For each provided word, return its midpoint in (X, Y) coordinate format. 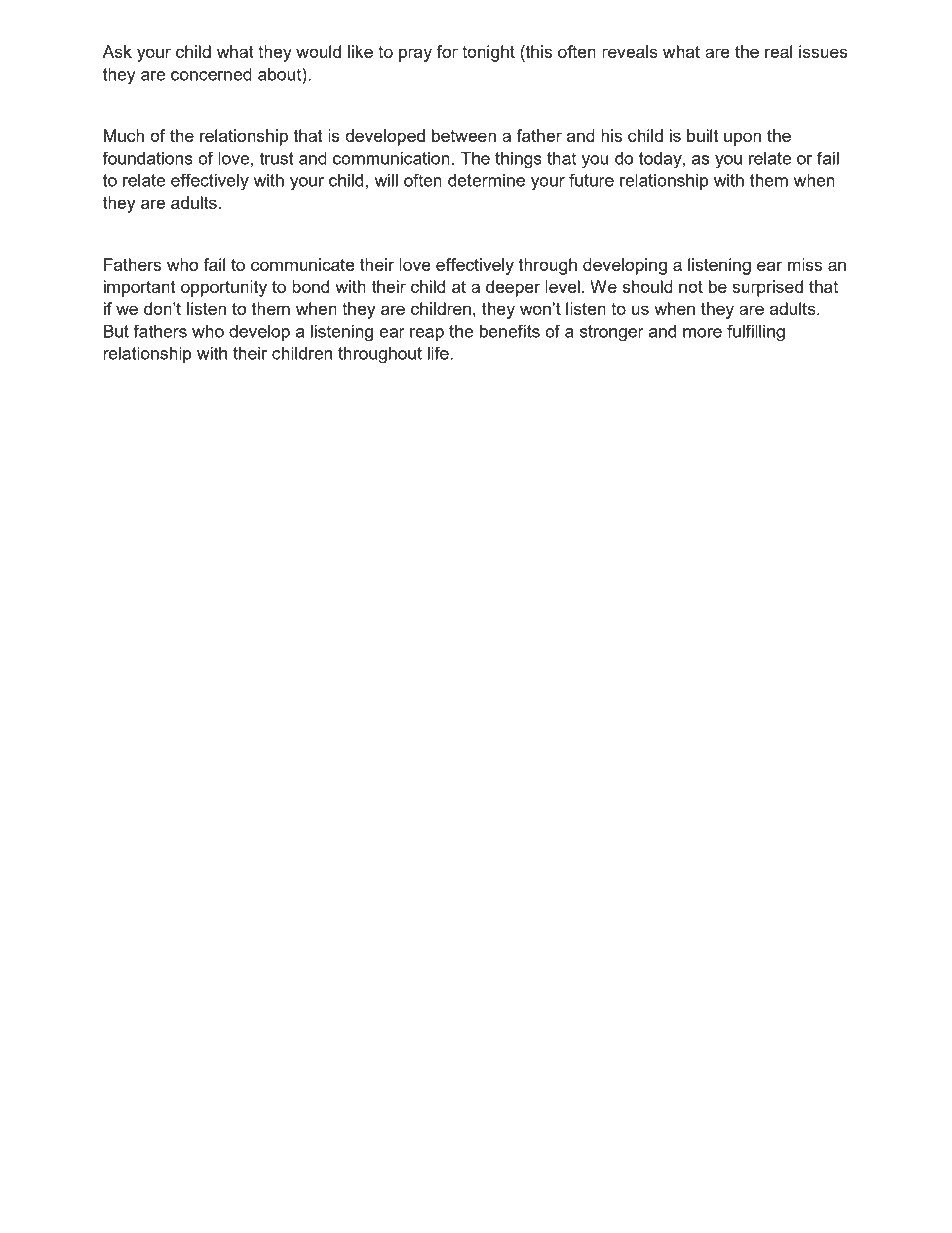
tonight (488, 53)
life (439, 353)
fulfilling (756, 333)
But (116, 331)
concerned (211, 74)
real (778, 51)
